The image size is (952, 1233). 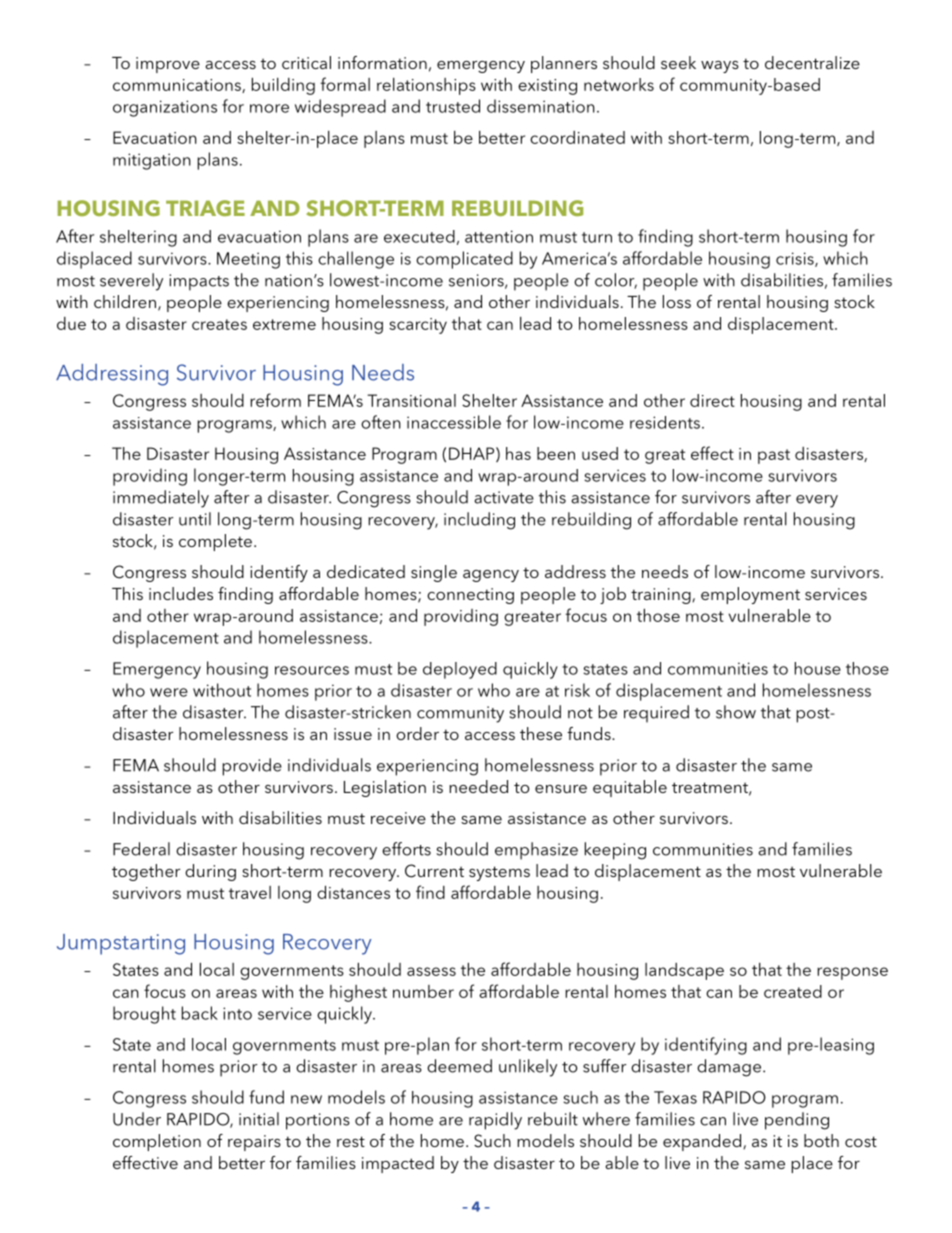 I want to click on rapidly, so click(x=495, y=1121).
